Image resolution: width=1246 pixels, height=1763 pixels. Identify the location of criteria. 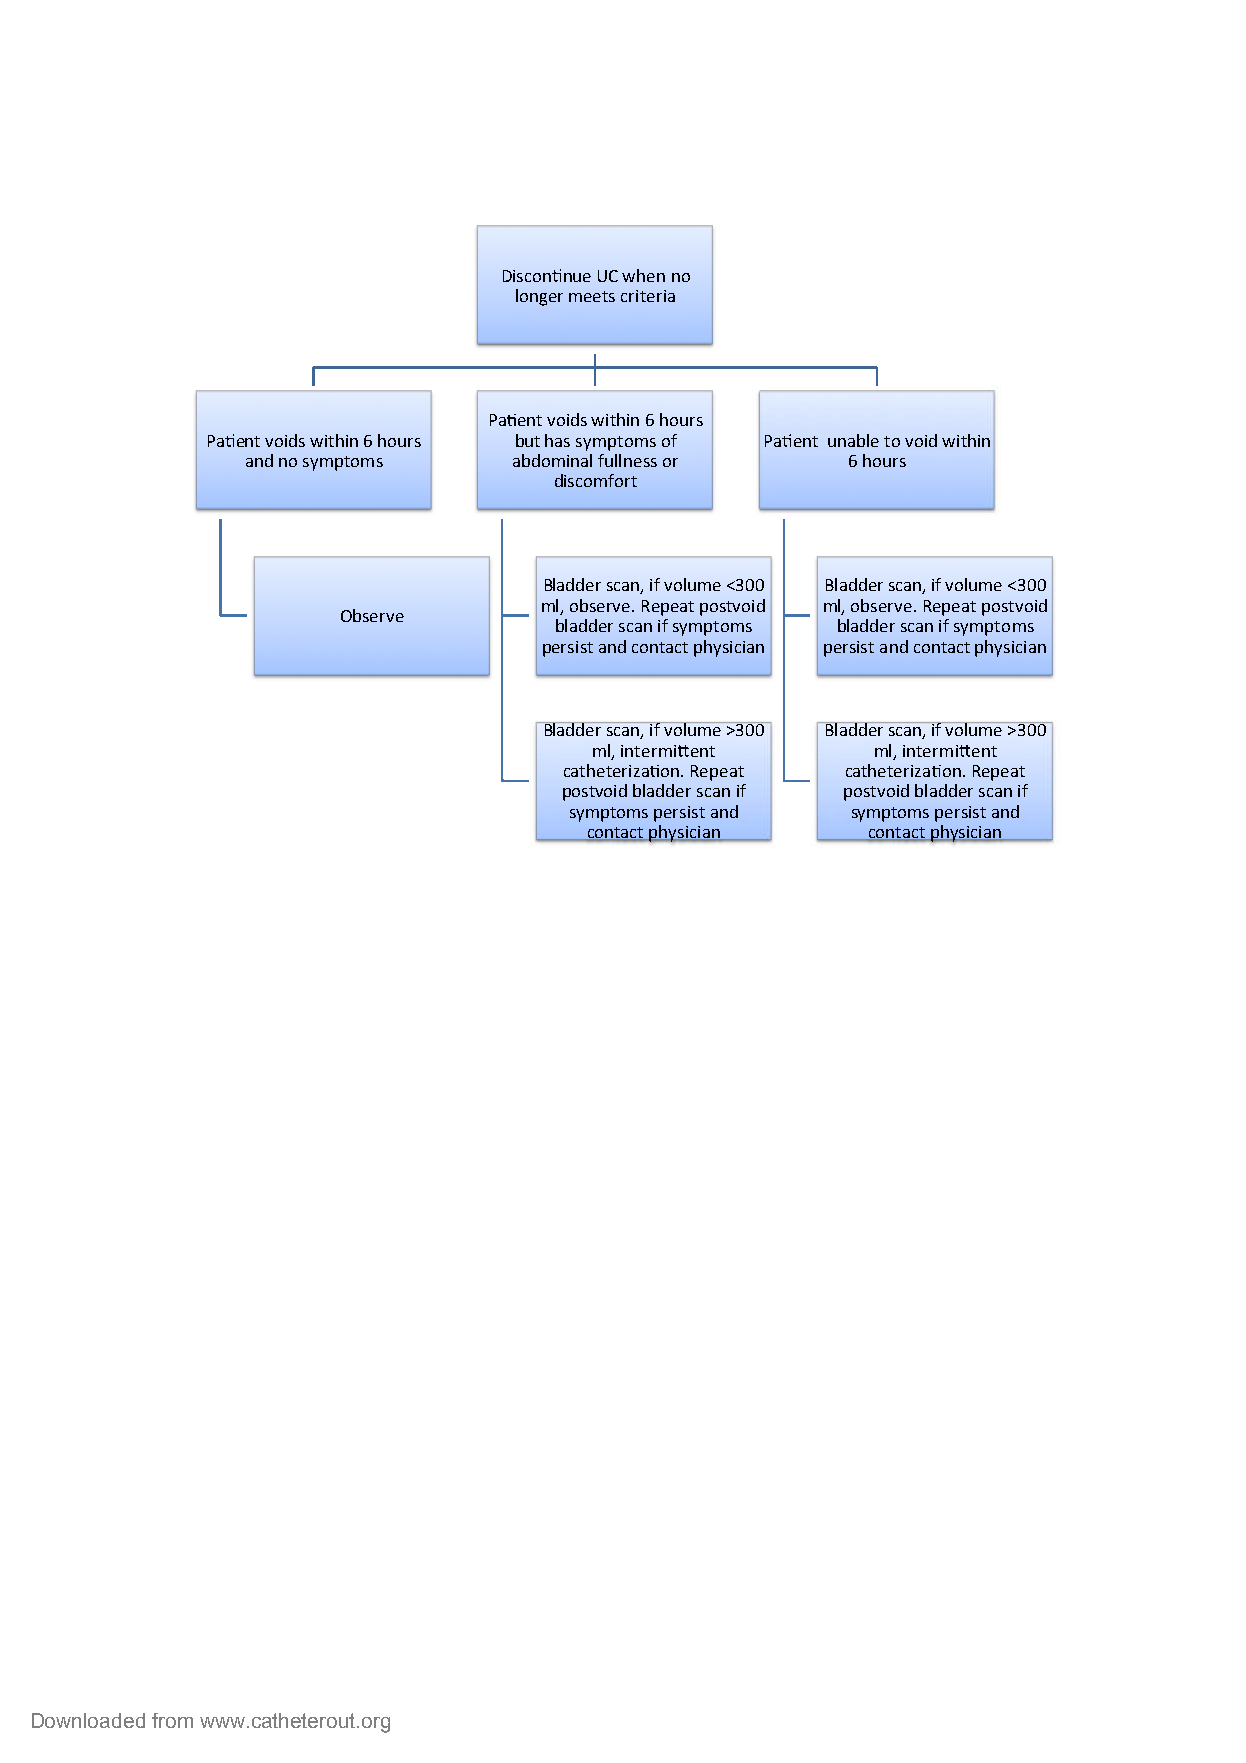
(648, 296).
